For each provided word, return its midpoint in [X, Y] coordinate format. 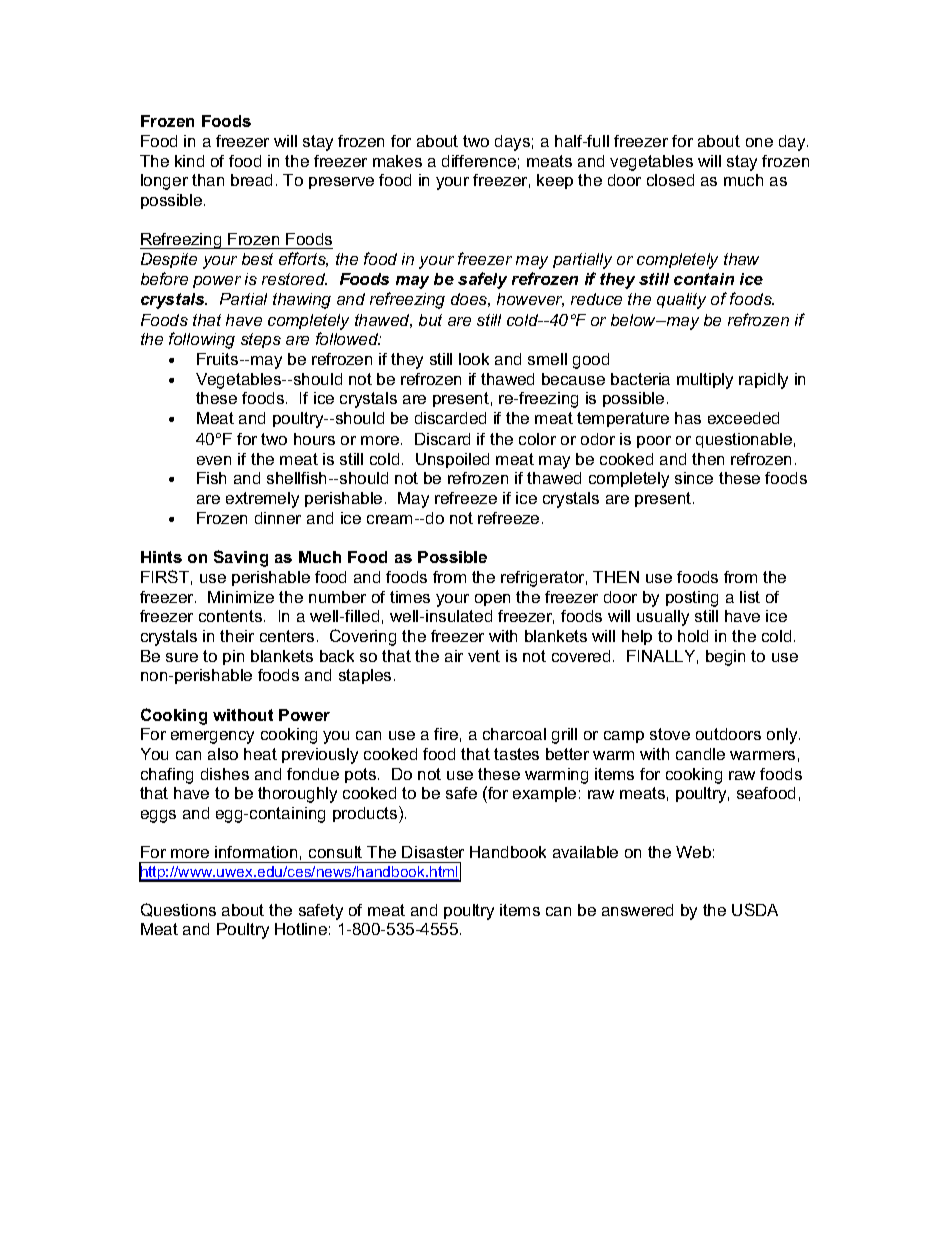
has [688, 418]
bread [251, 180]
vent [484, 656]
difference [479, 161]
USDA [755, 909]
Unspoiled [452, 460]
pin [233, 657]
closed [670, 180]
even [214, 460]
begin [725, 658]
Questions [178, 910]
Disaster [433, 852]
